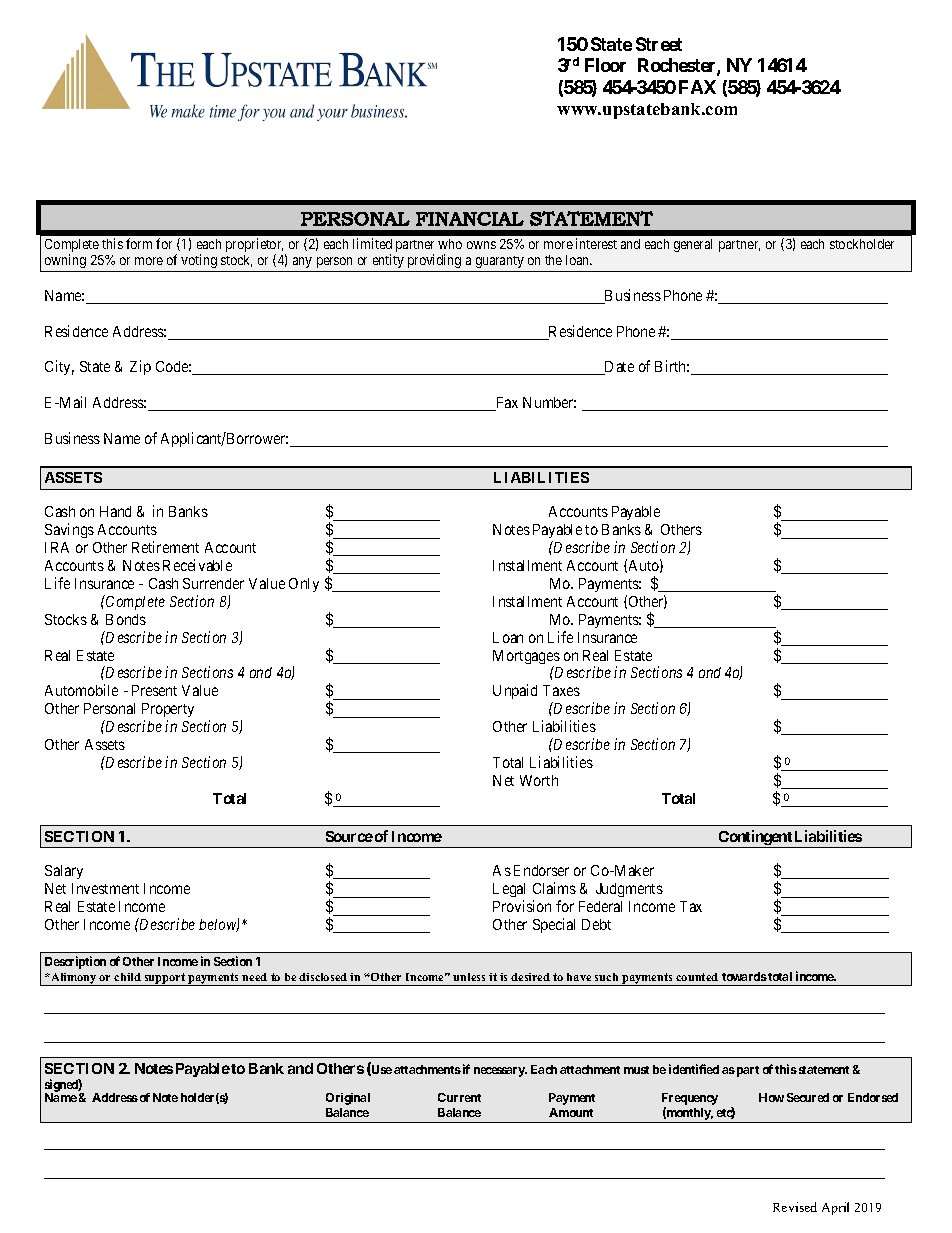 This page has height=1233, width=952. I want to click on form, so click(139, 243).
